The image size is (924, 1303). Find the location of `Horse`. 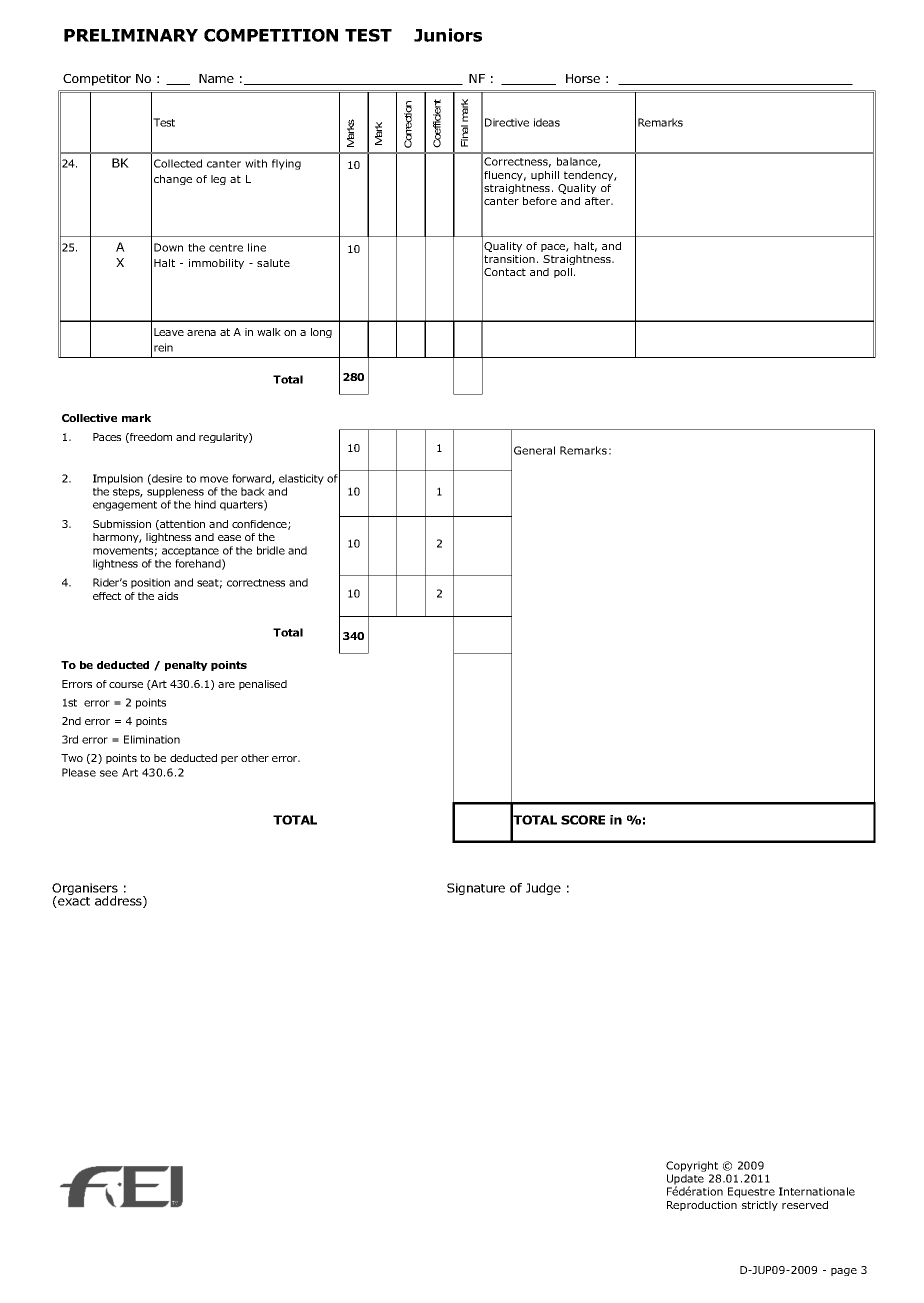

Horse is located at coordinates (583, 78).
